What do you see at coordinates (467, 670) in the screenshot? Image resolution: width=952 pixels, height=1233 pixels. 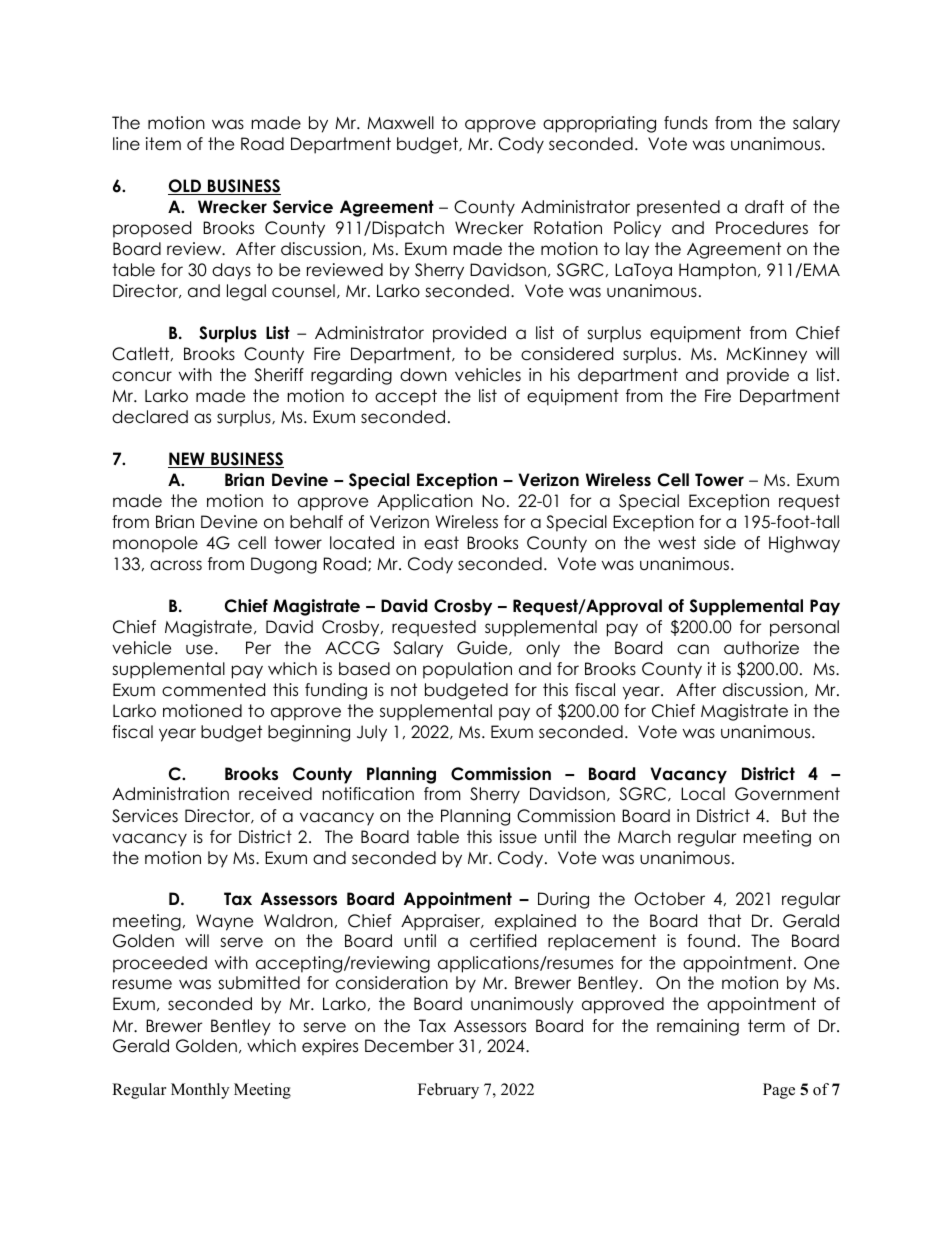 I see `population` at bounding box center [467, 670].
